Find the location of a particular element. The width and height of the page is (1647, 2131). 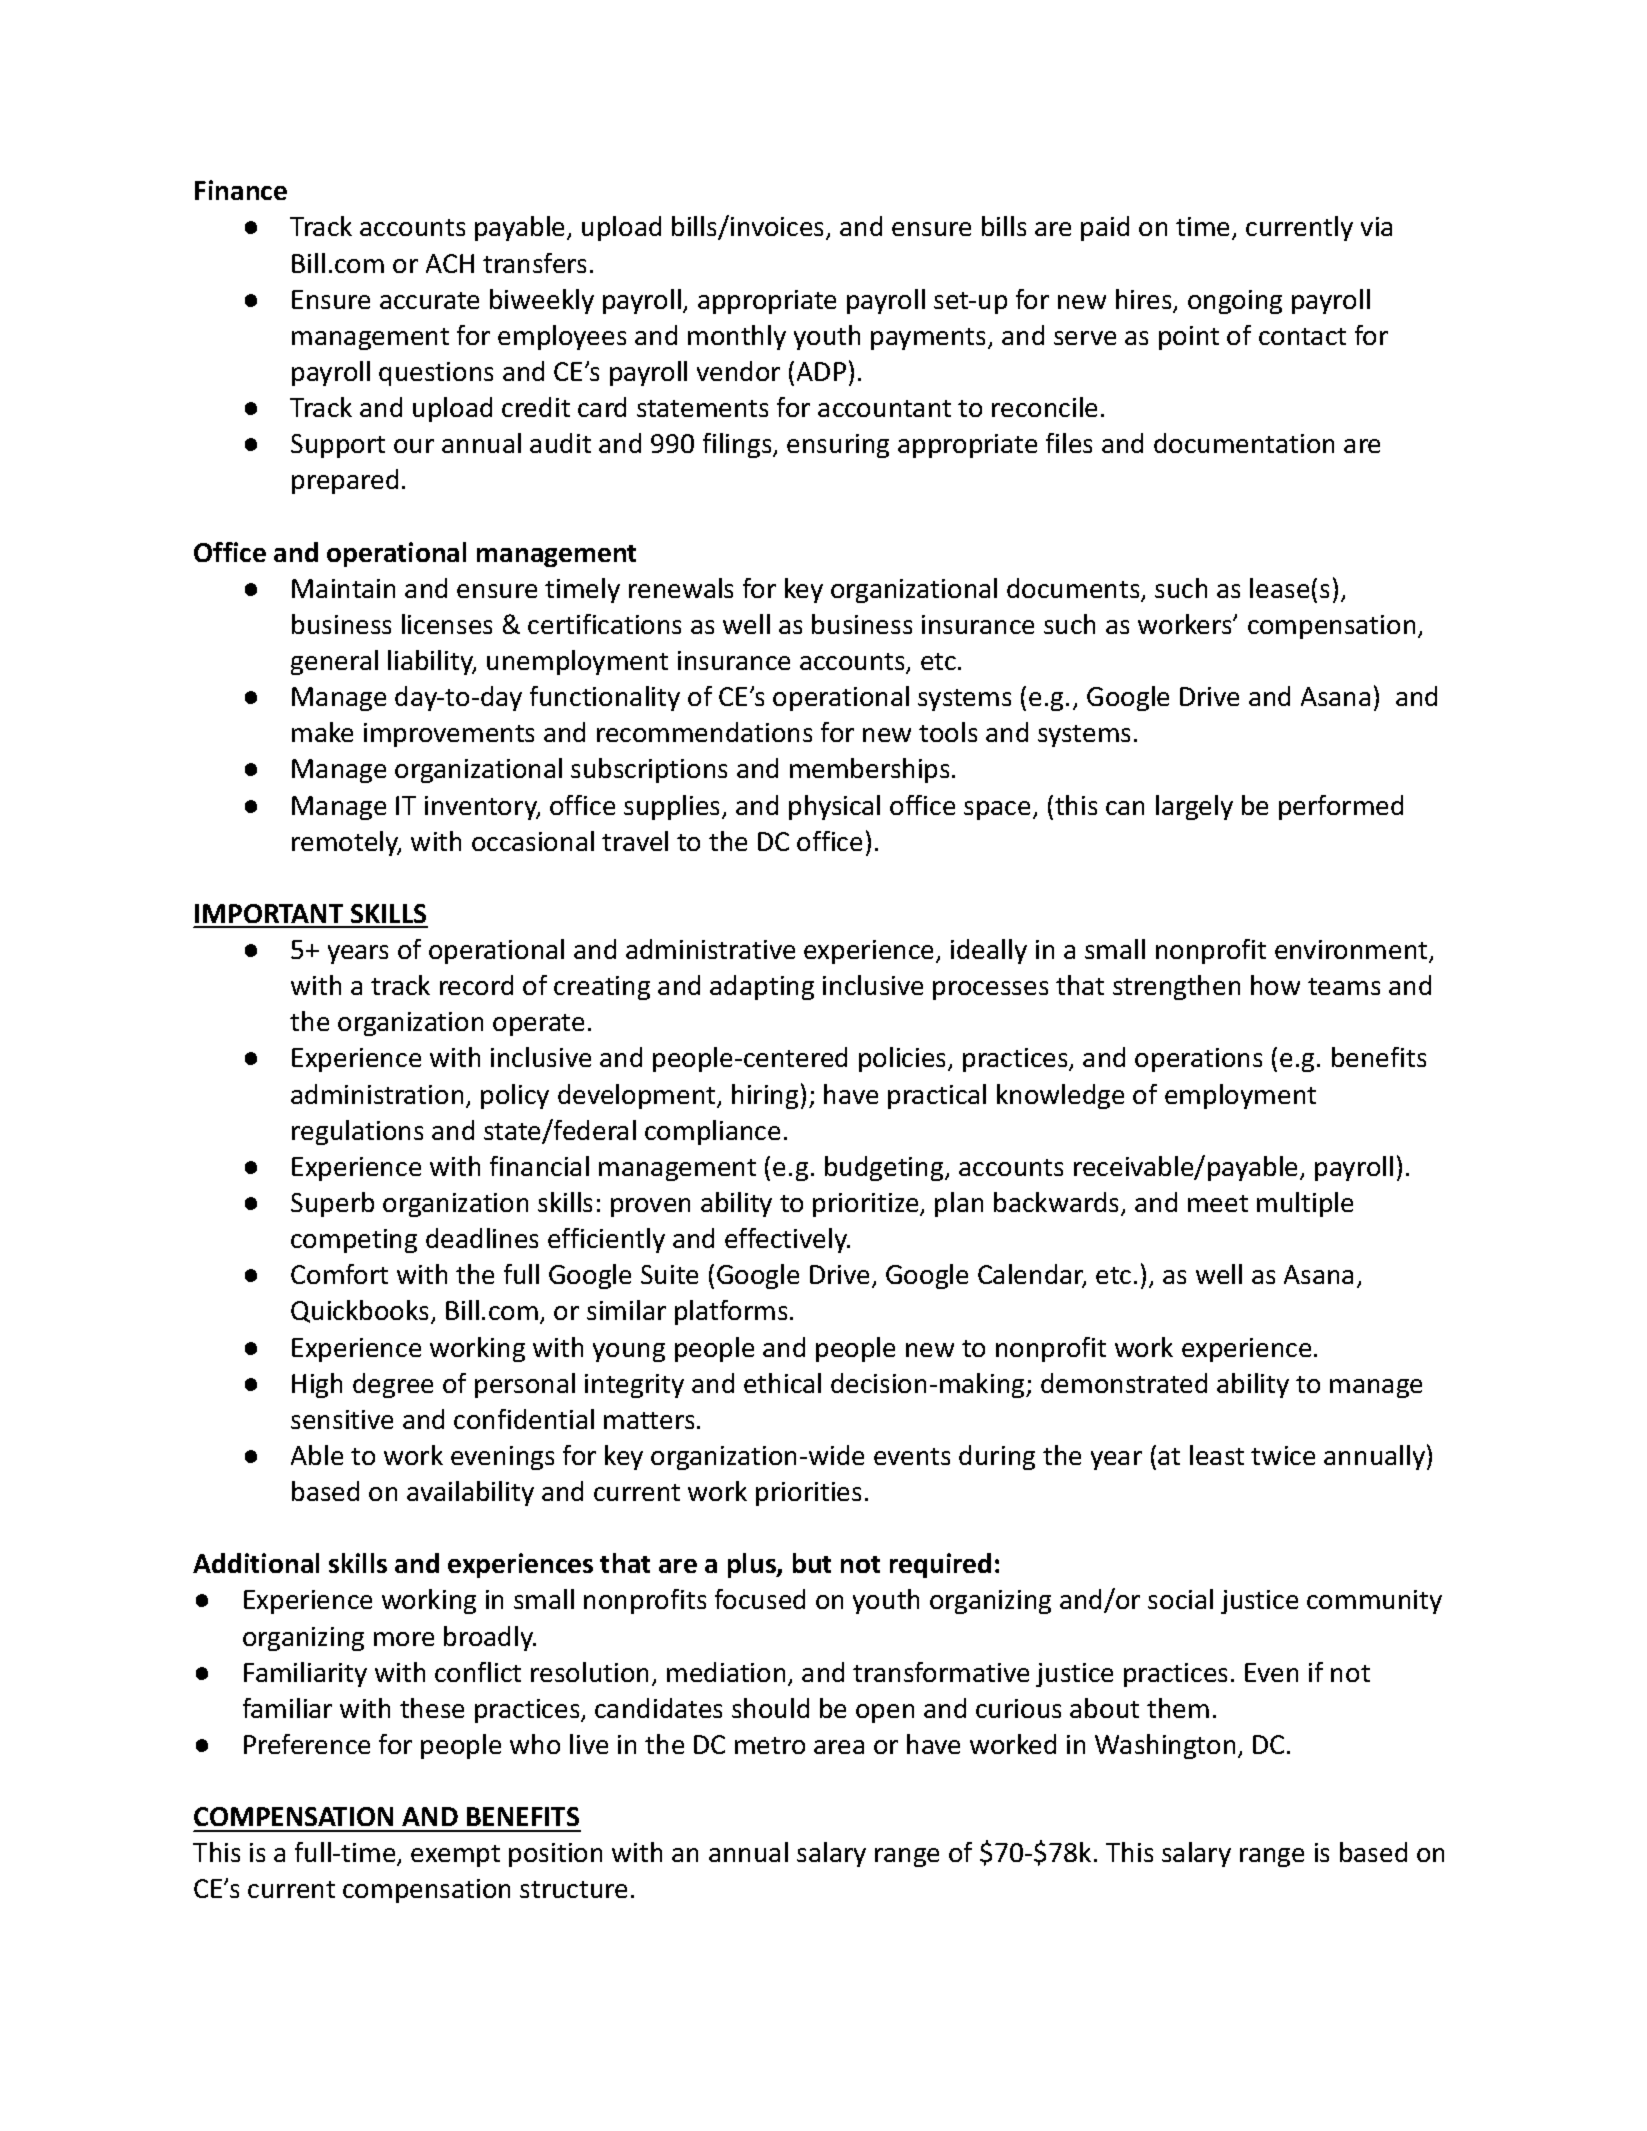

monthly is located at coordinates (737, 337).
